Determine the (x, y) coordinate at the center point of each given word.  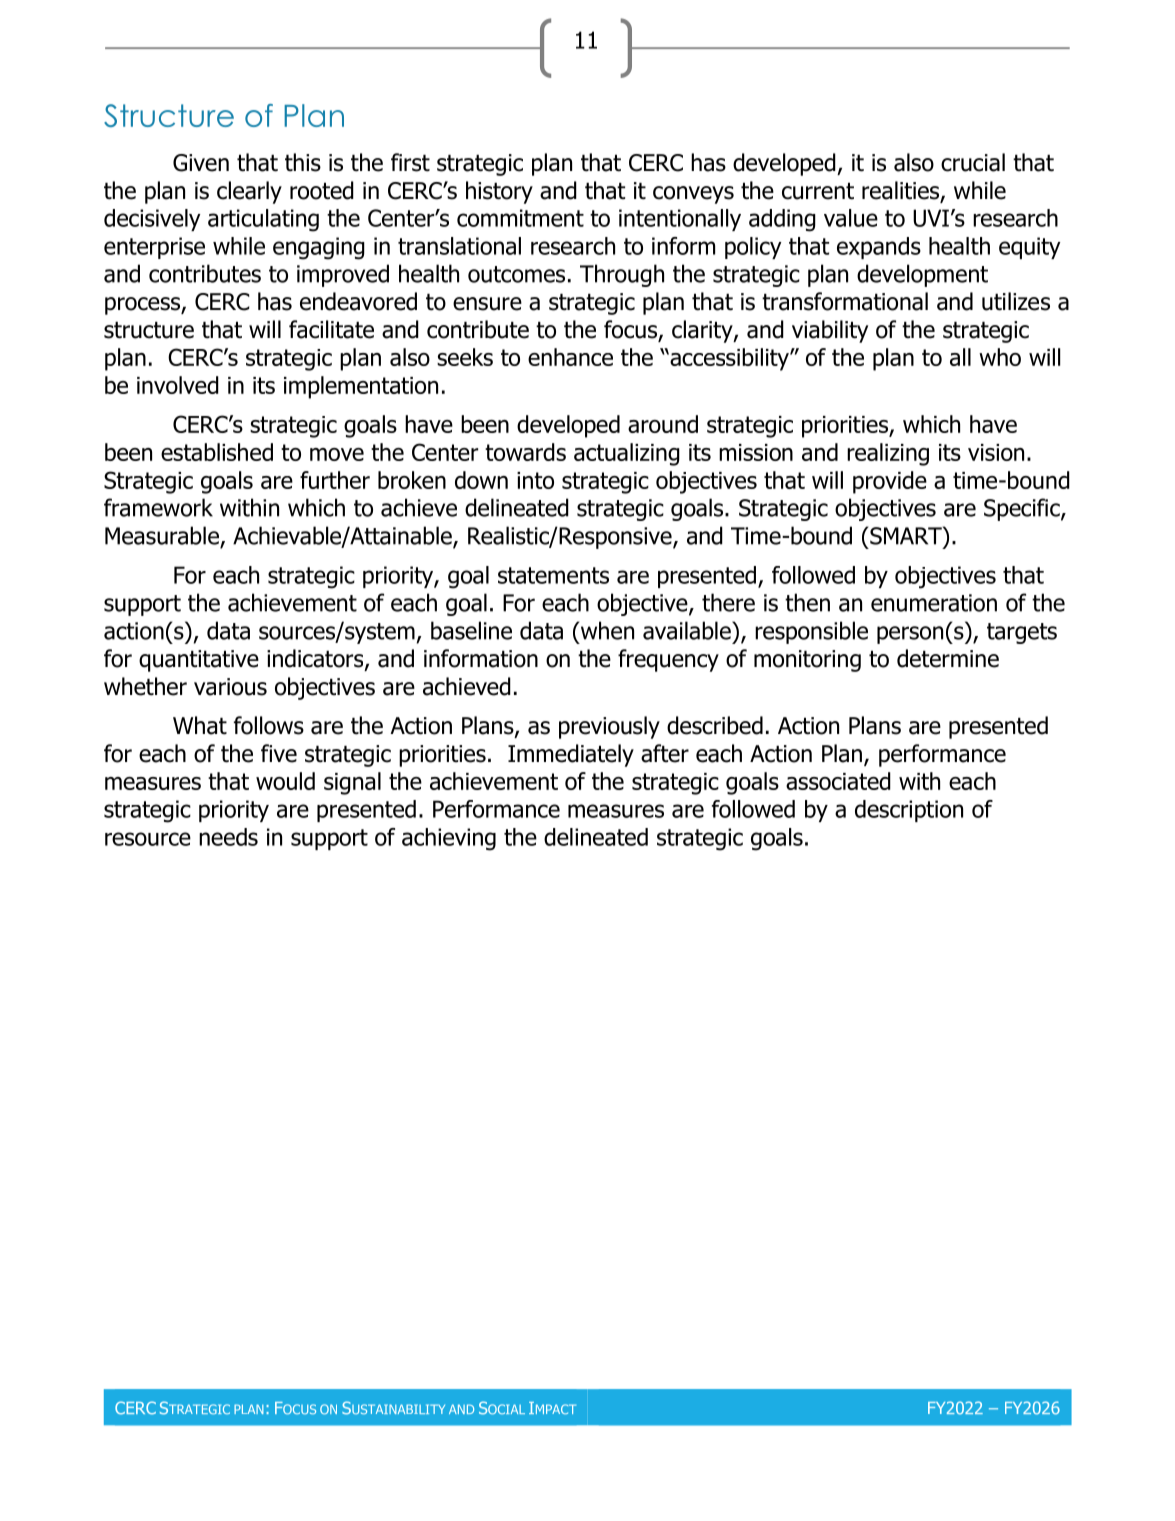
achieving (449, 839)
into (535, 480)
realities (901, 191)
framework (158, 507)
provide (890, 482)
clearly (249, 192)
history (499, 192)
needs (228, 837)
